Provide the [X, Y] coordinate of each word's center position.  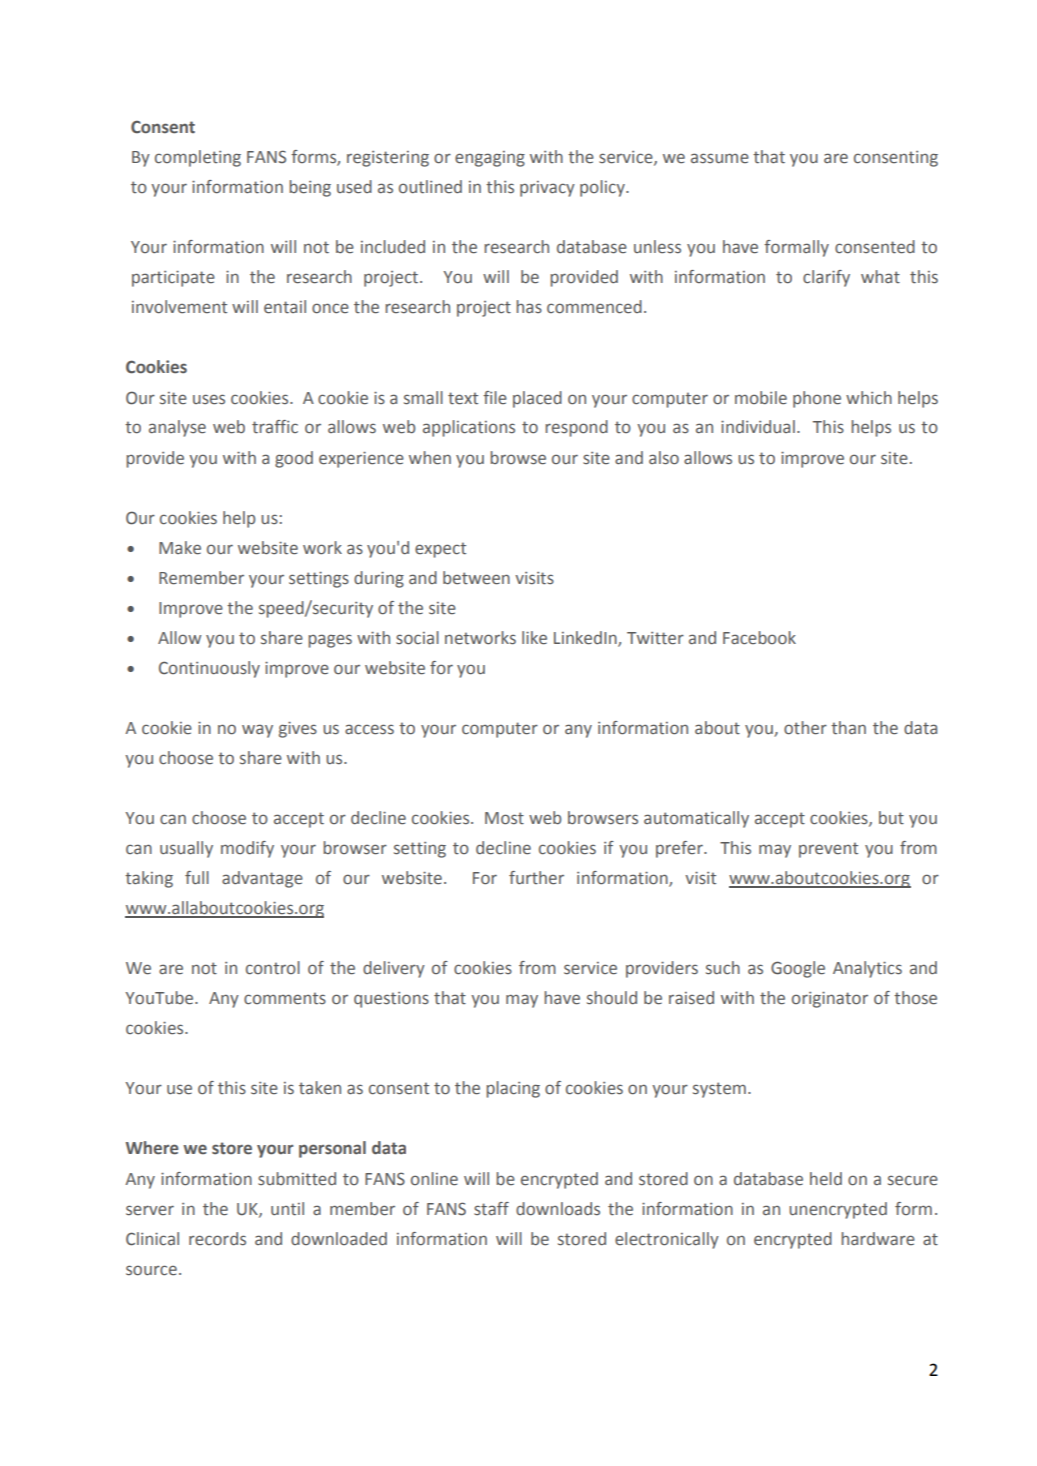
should [612, 998]
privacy [547, 189]
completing [198, 158]
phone [817, 399]
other [805, 728]
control [273, 968]
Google [798, 969]
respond [576, 428]
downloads [558, 1209]
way [257, 731]
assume [720, 158]
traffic [275, 427]
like [534, 638]
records [217, 1239]
